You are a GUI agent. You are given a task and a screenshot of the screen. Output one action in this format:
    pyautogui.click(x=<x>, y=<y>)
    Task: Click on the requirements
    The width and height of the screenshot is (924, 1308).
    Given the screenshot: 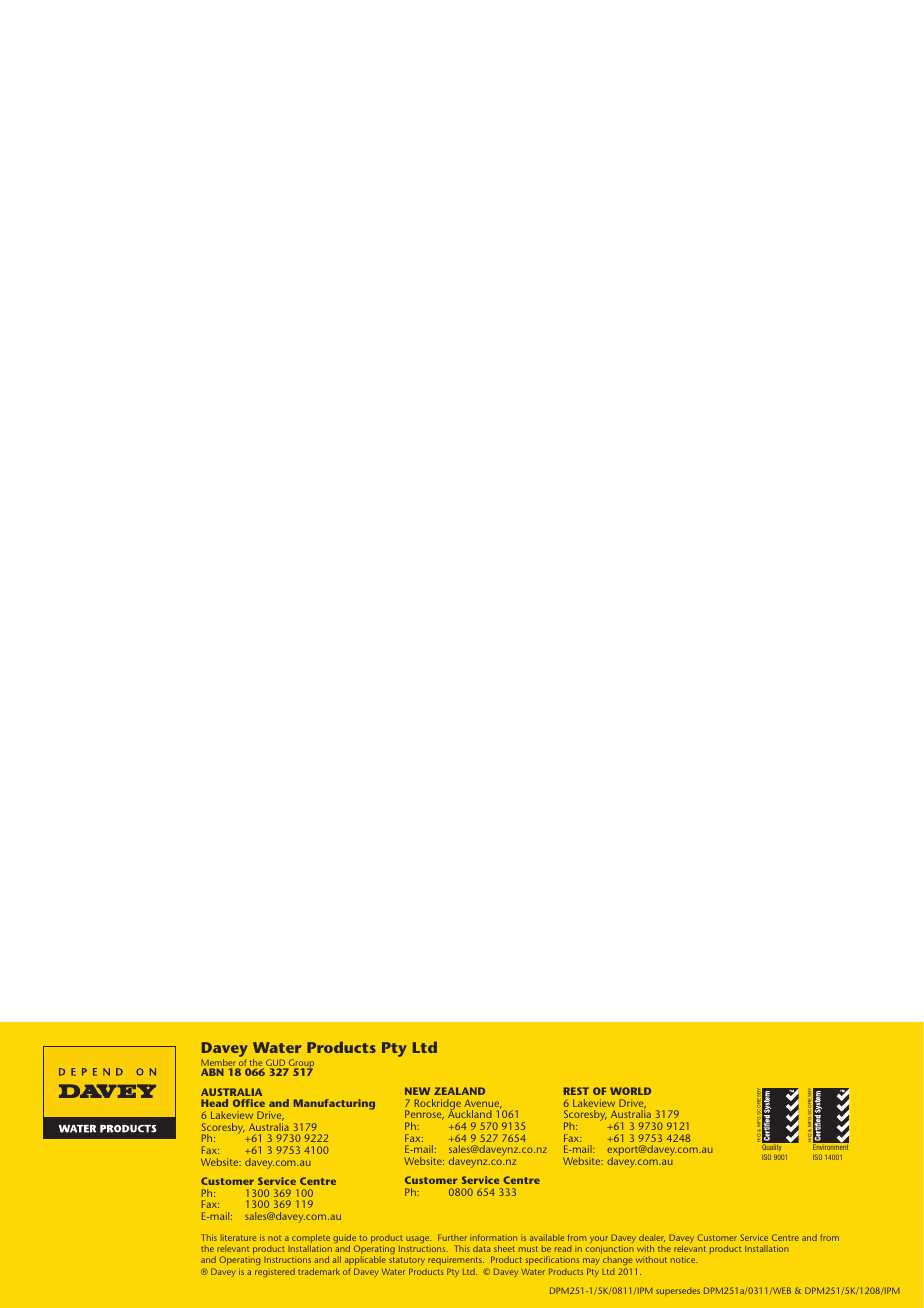 What is the action you would take?
    pyautogui.click(x=455, y=1263)
